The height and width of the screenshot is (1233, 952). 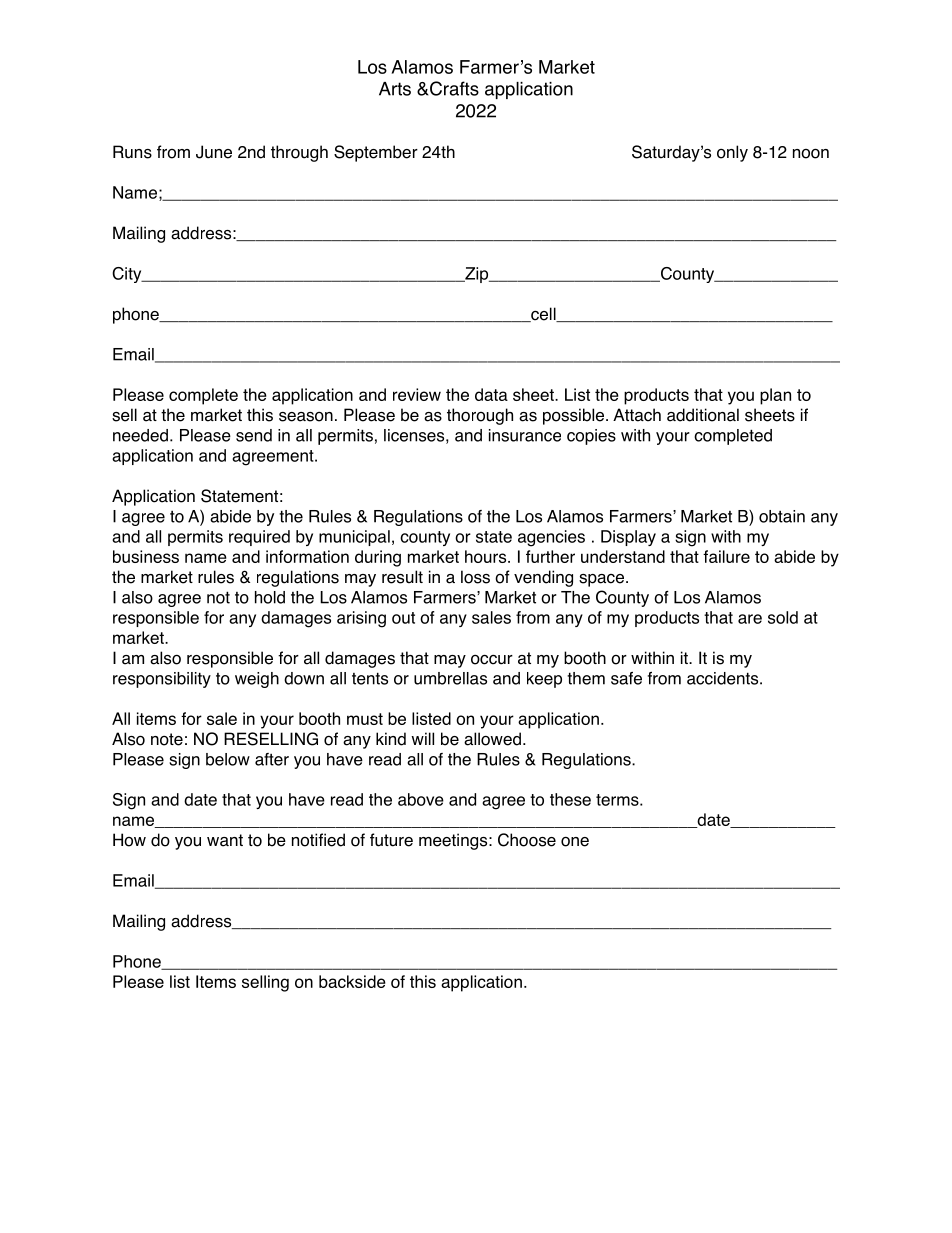 What do you see at coordinates (527, 840) in the screenshot?
I see `Choose` at bounding box center [527, 840].
